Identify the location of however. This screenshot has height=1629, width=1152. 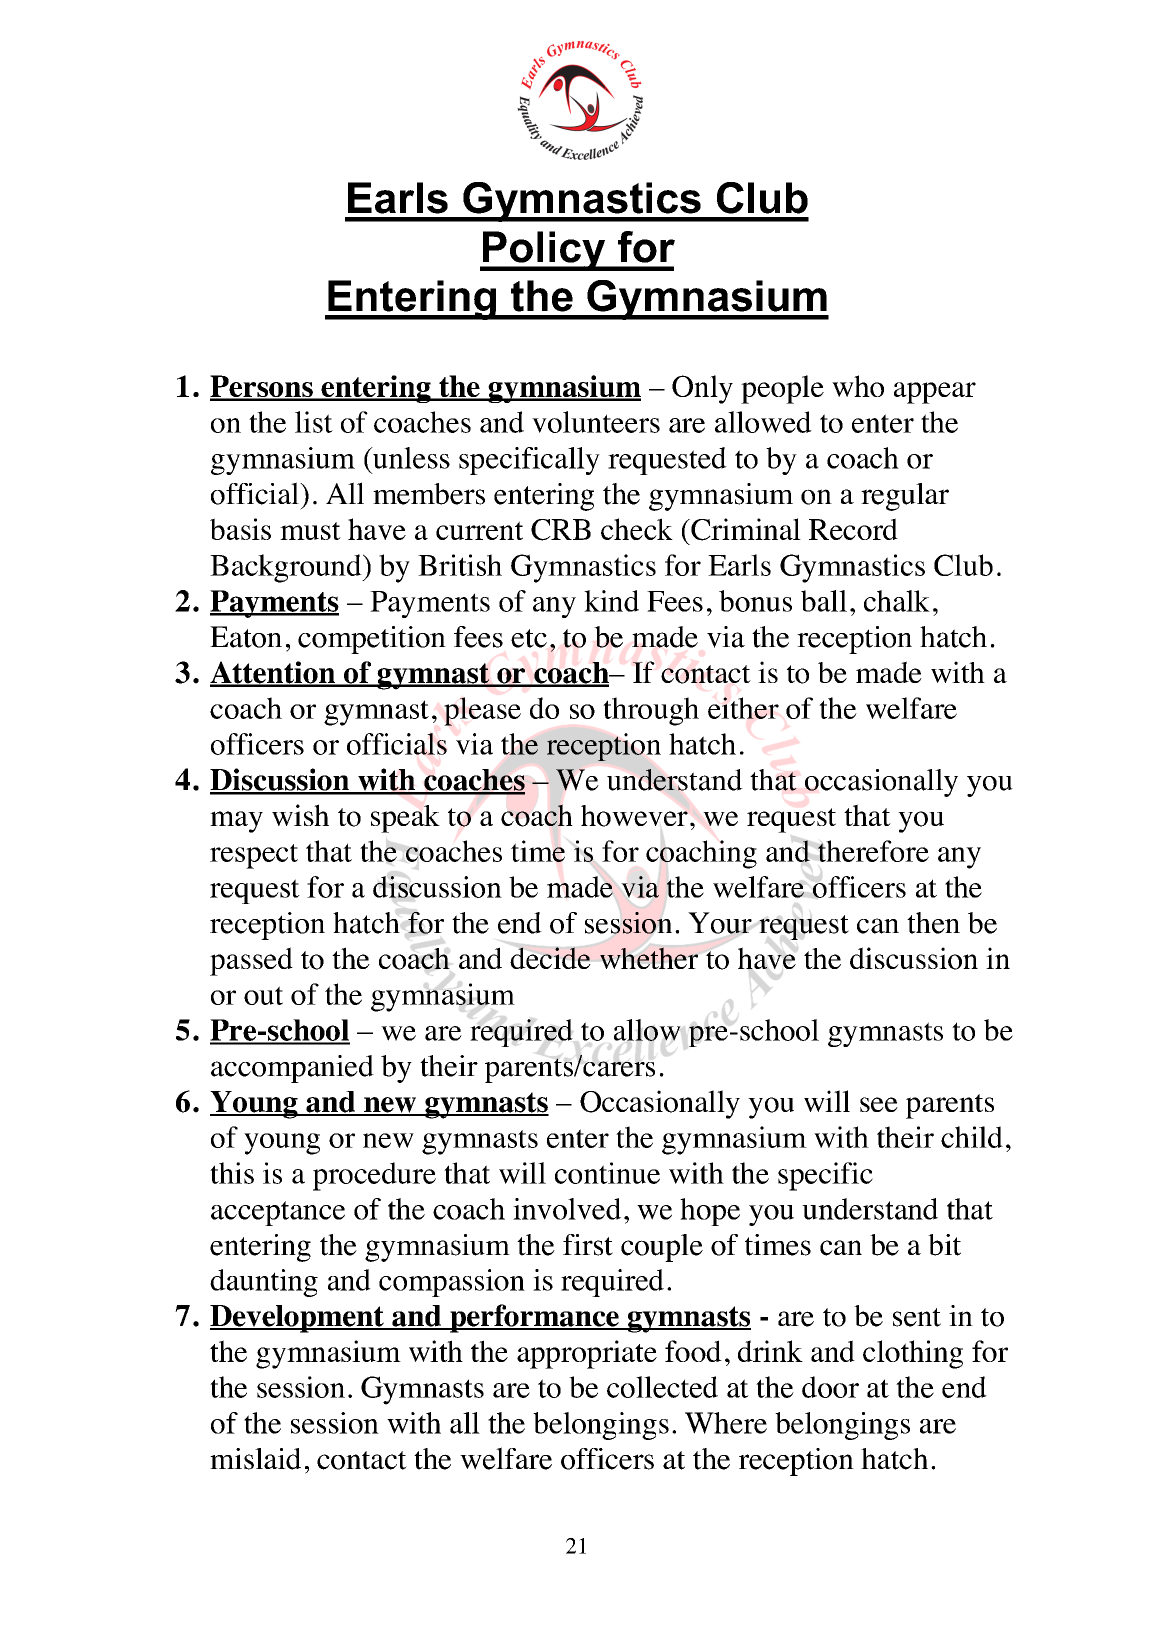
(634, 816).
